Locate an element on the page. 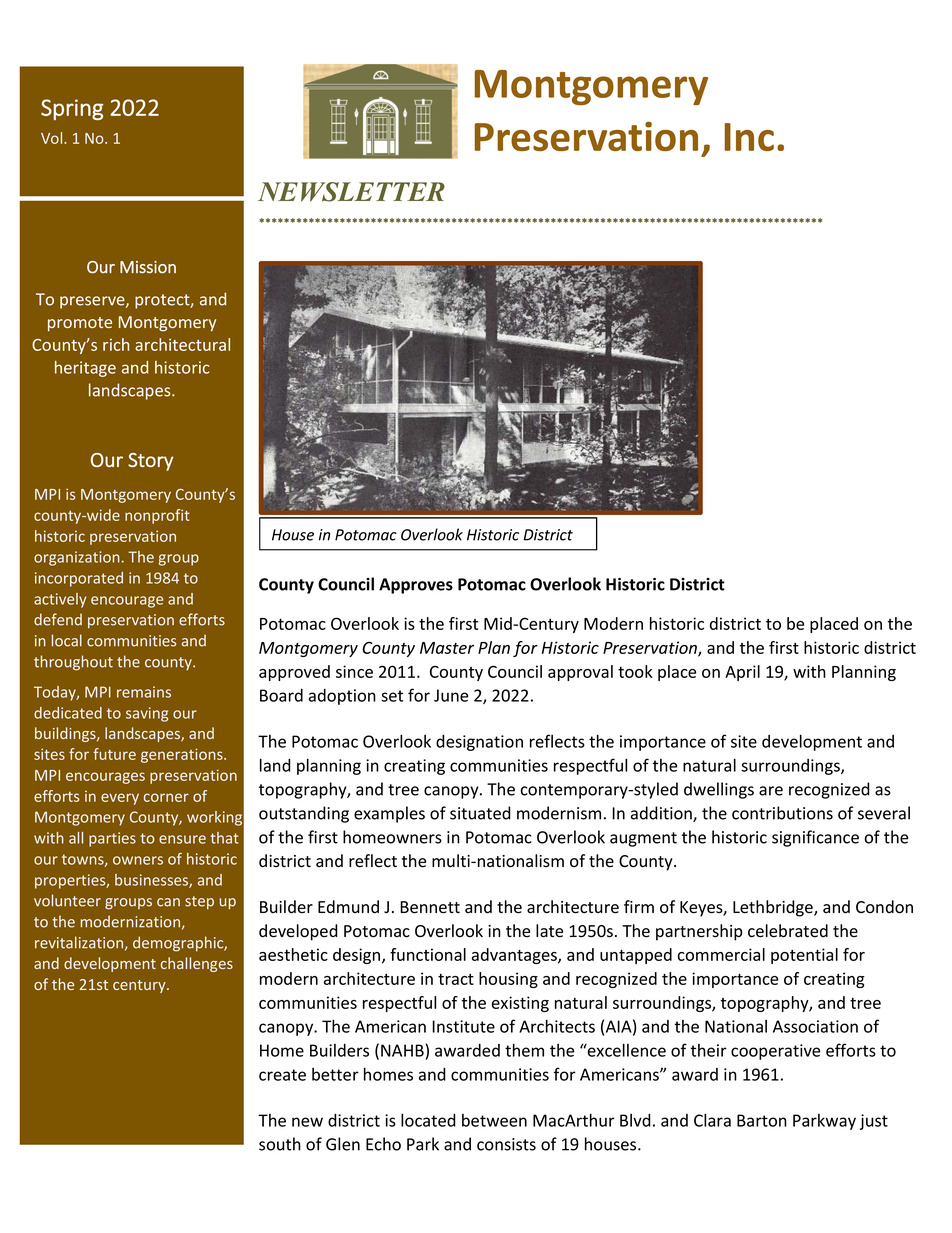  between is located at coordinates (494, 1120).
